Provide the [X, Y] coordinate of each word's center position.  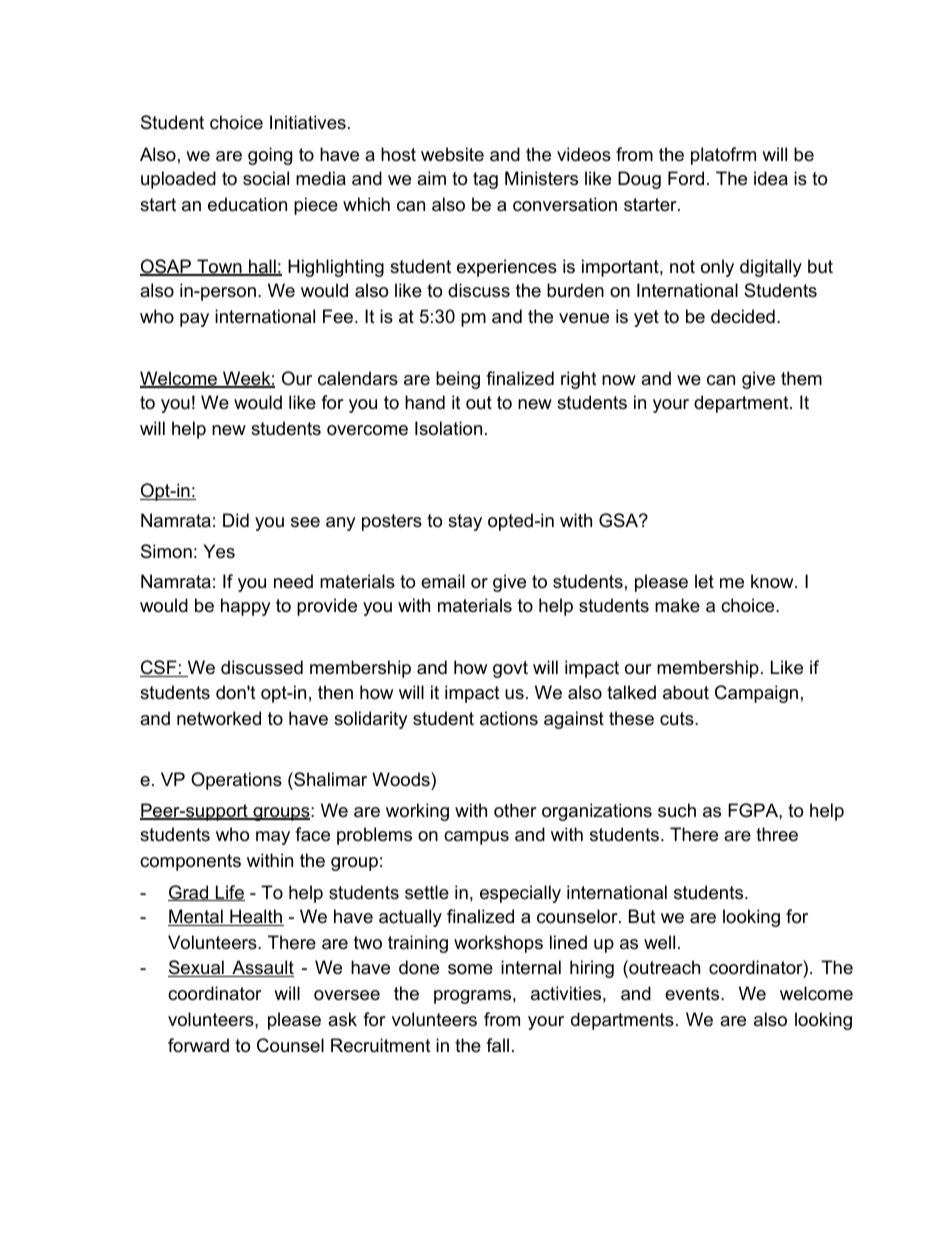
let [704, 581]
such [677, 810]
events [693, 994]
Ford [686, 178]
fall [497, 1045]
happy [246, 607]
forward [198, 1045]
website [452, 154]
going [270, 156]
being [458, 380]
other [515, 810]
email [443, 581]
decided [743, 316]
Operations [236, 781]
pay [194, 320]
